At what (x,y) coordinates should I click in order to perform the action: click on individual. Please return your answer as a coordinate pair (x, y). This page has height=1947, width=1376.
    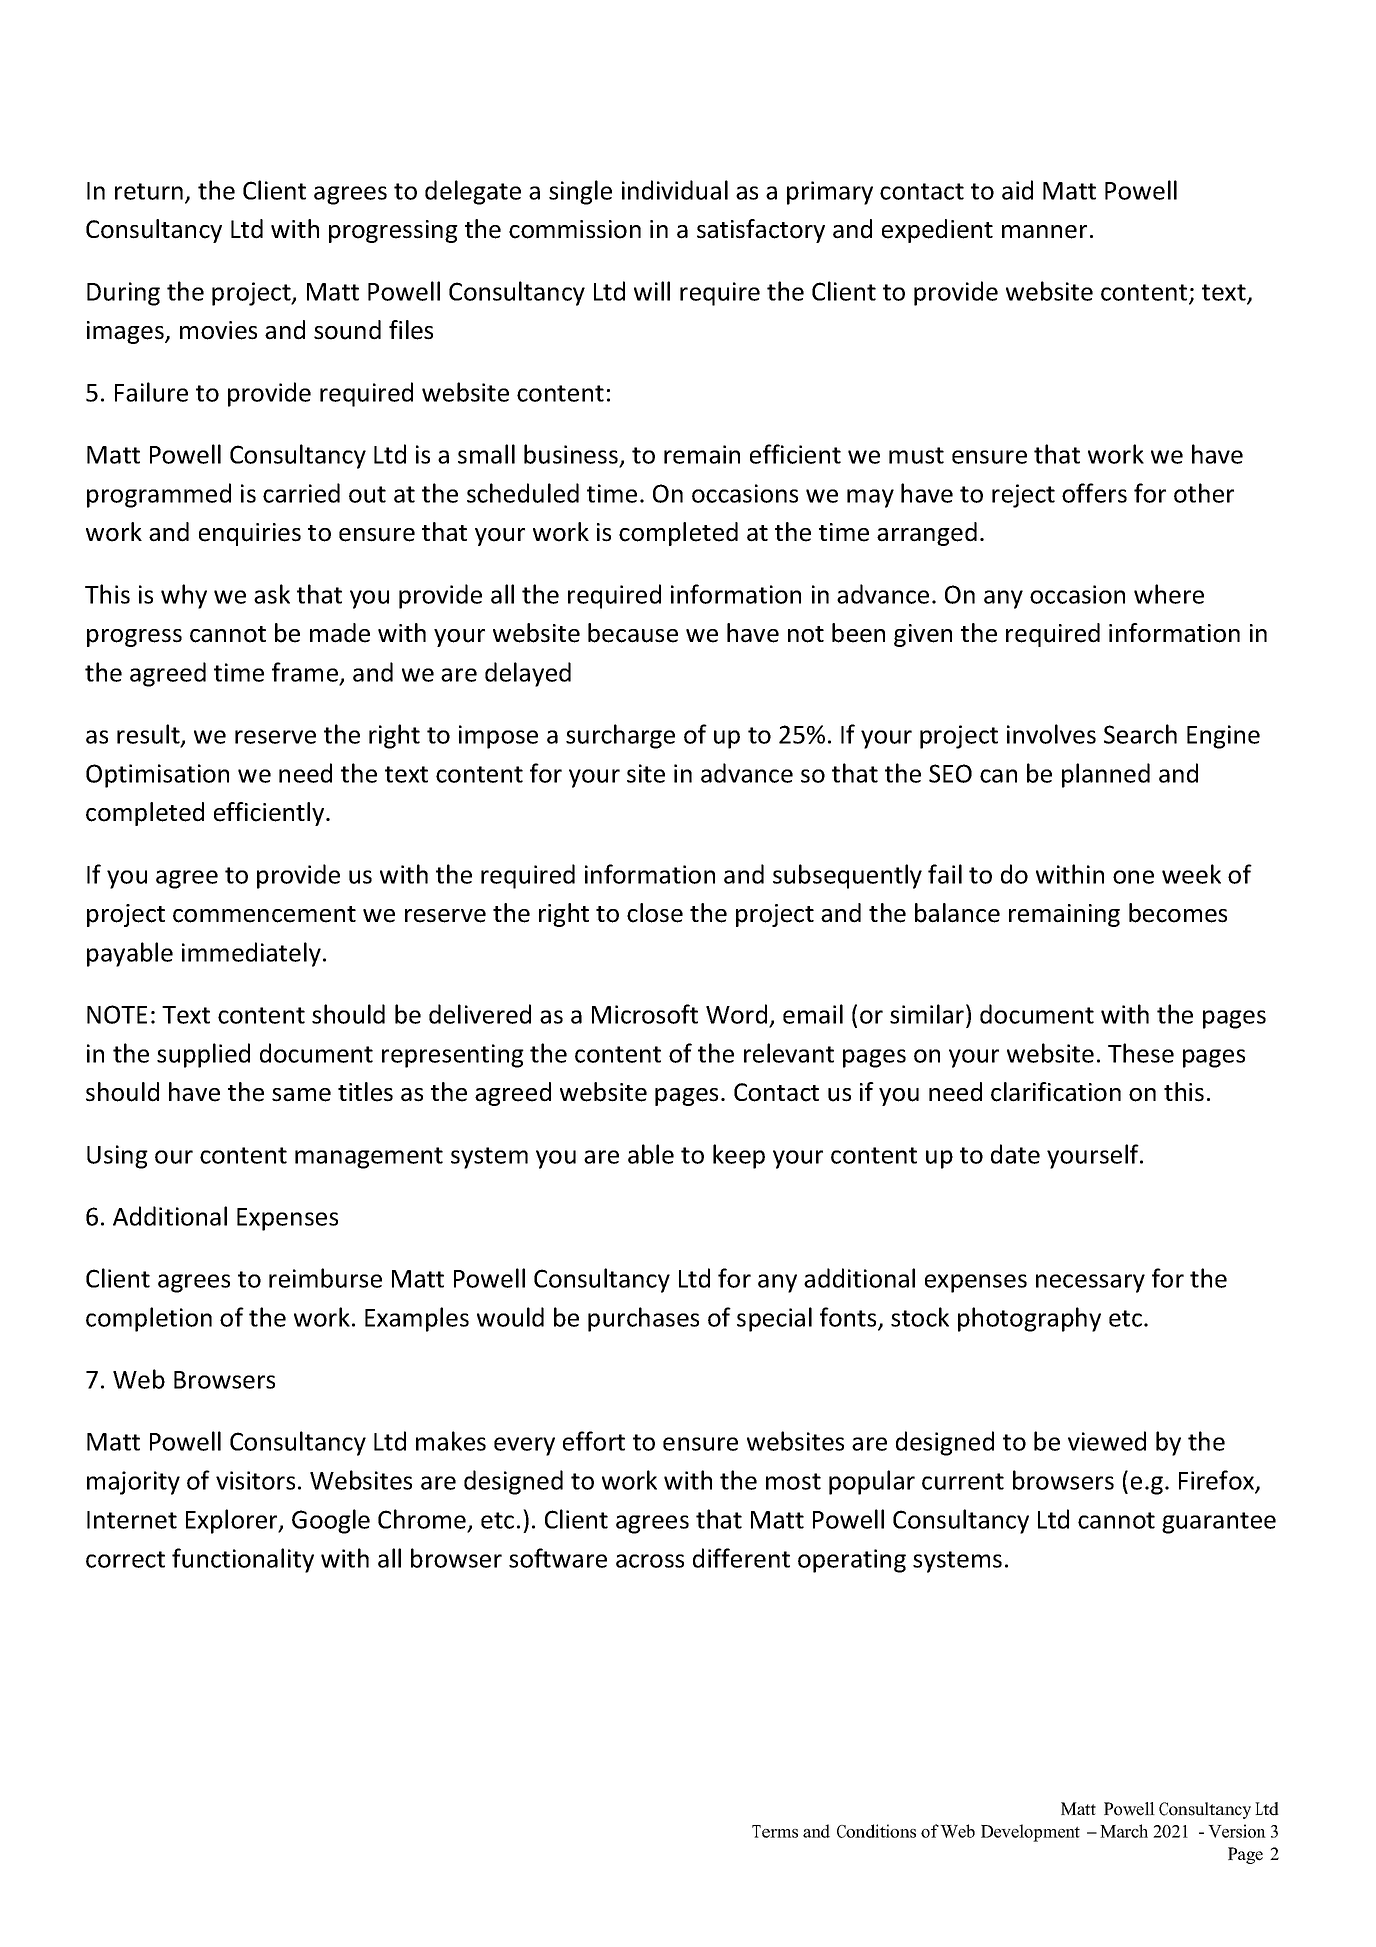
    Looking at the image, I should click on (675, 190).
